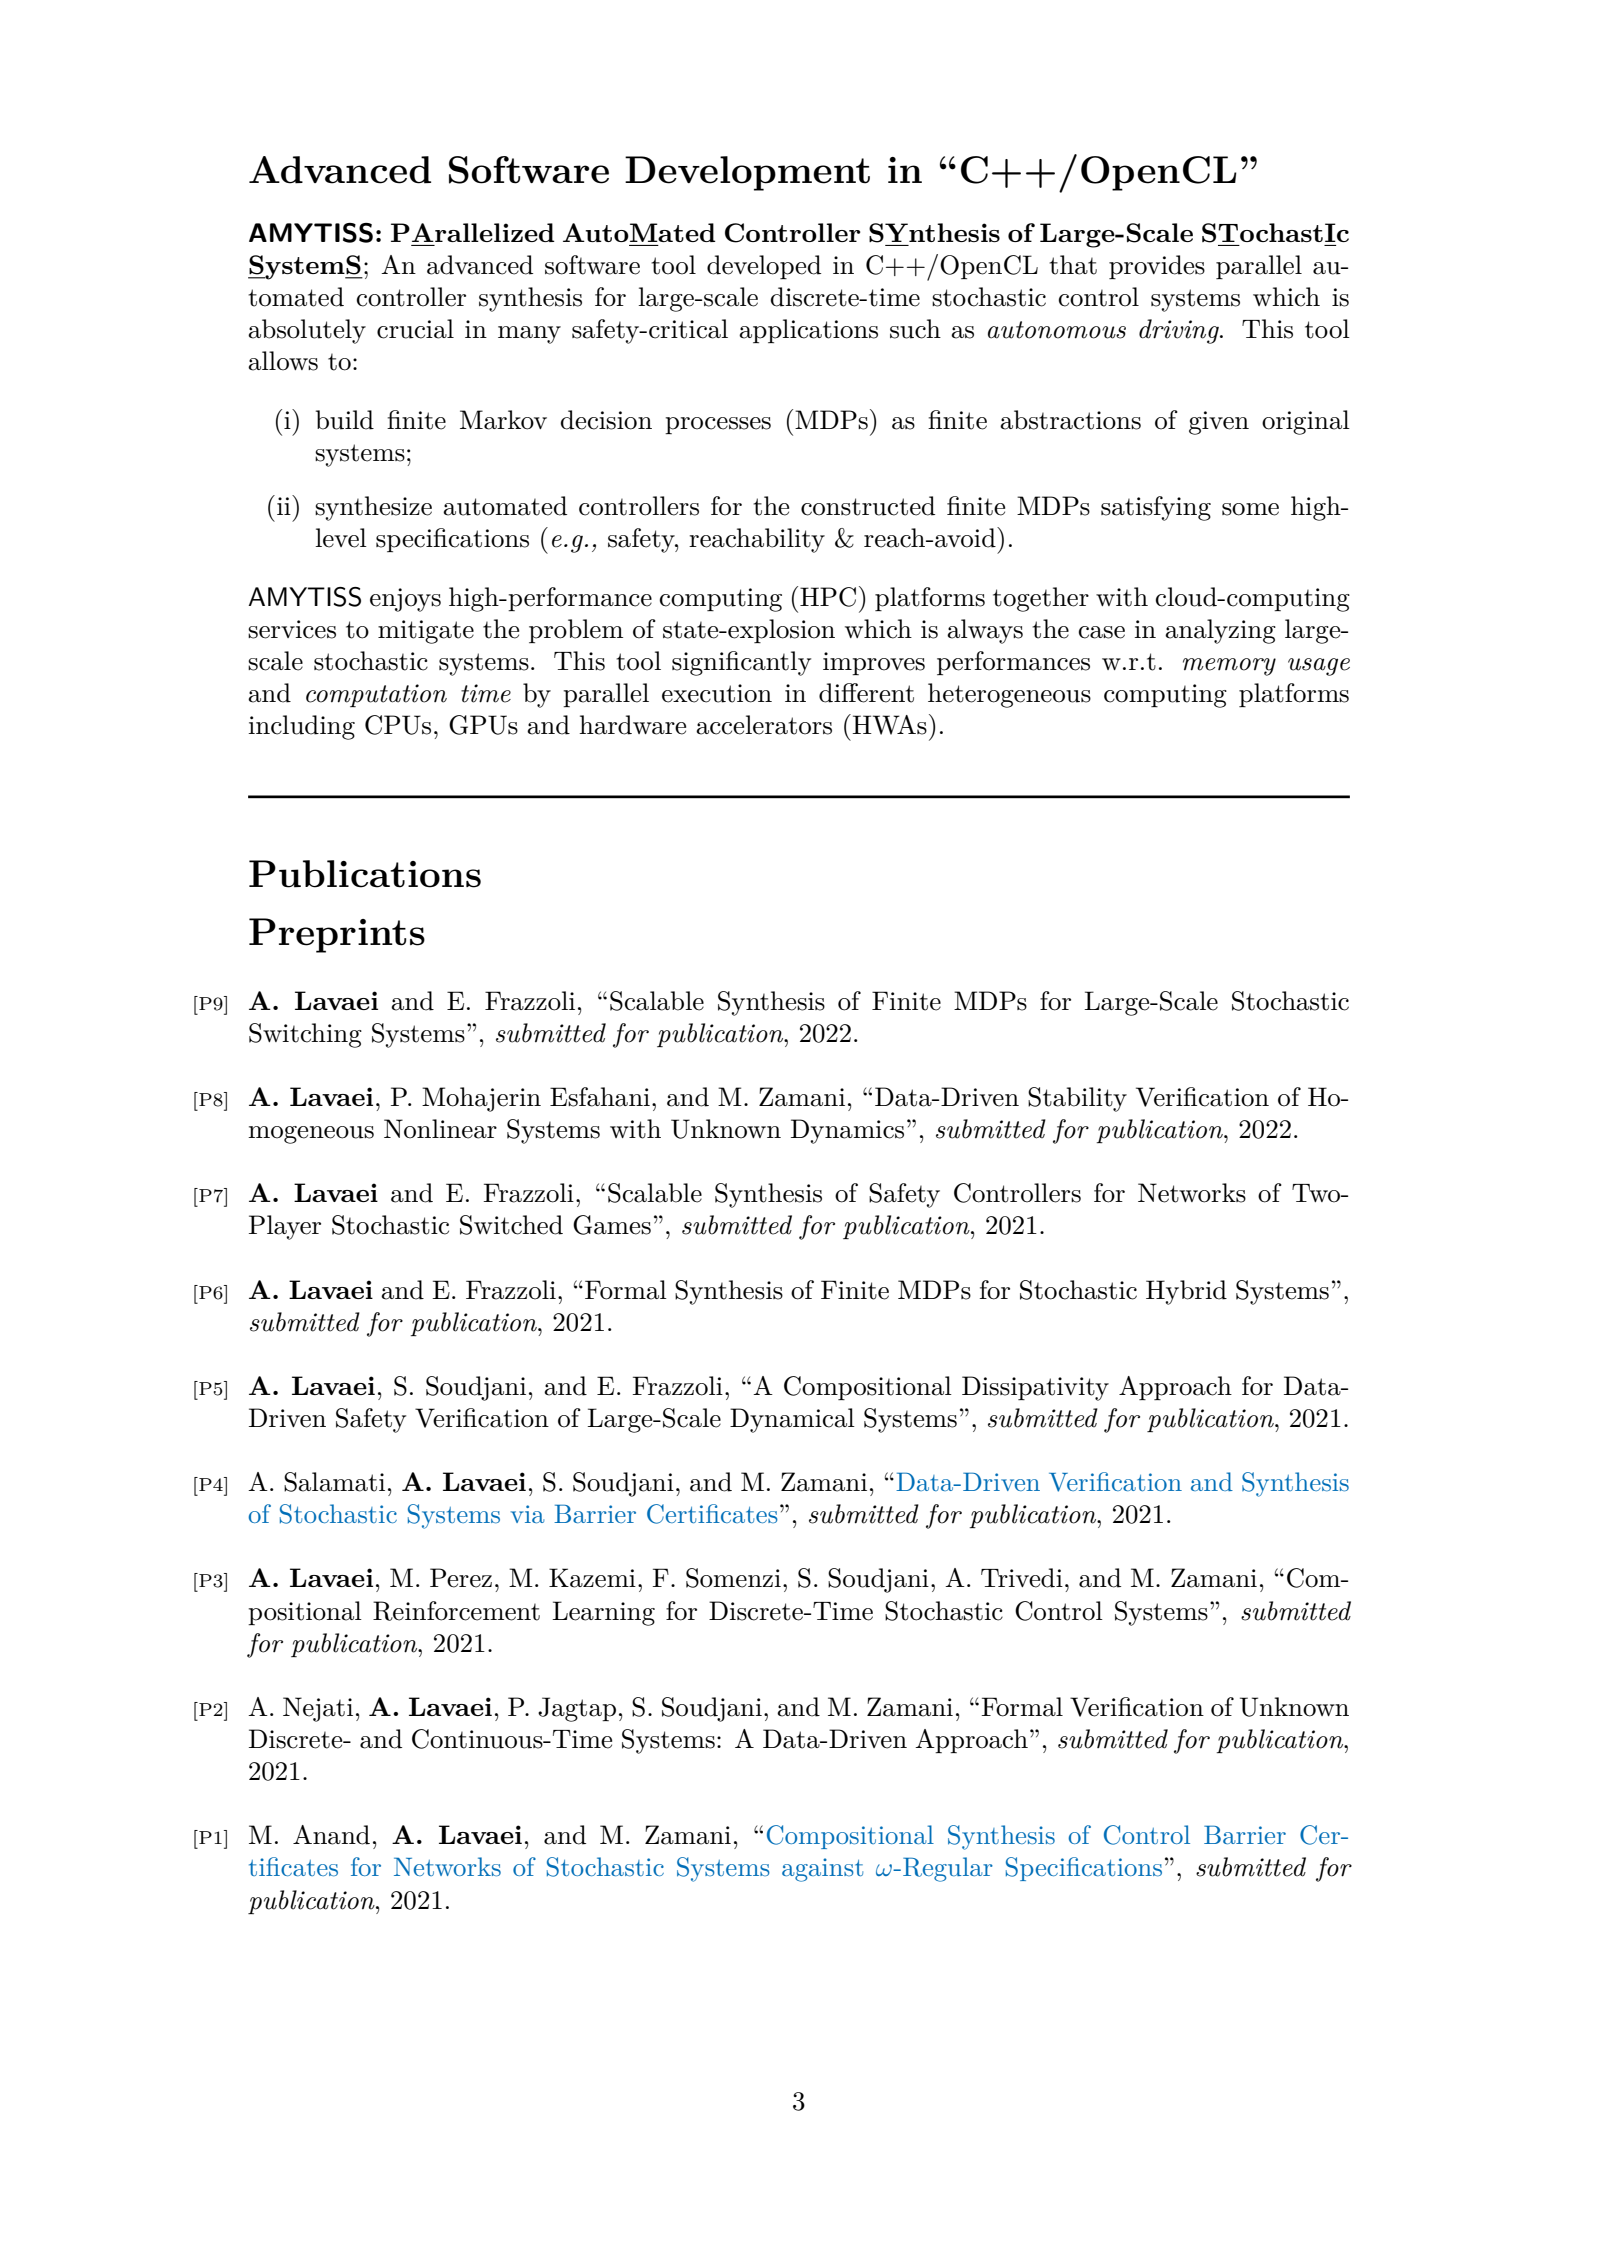 The image size is (1598, 2261). What do you see at coordinates (426, 632) in the page?
I see `mitigate` at bounding box center [426, 632].
